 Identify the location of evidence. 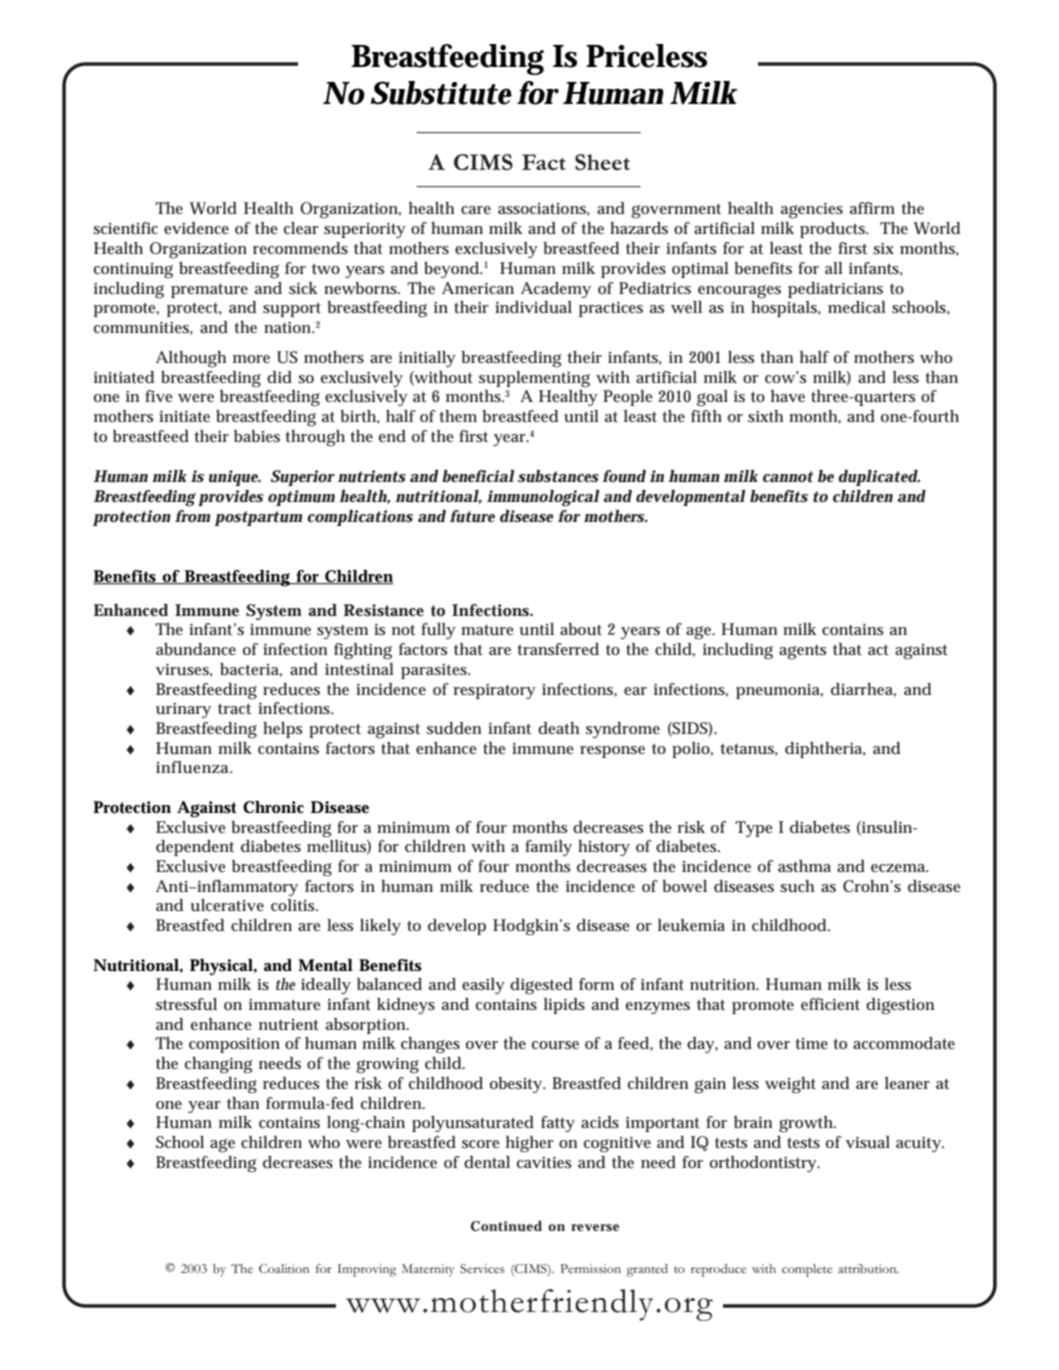
(196, 228).
